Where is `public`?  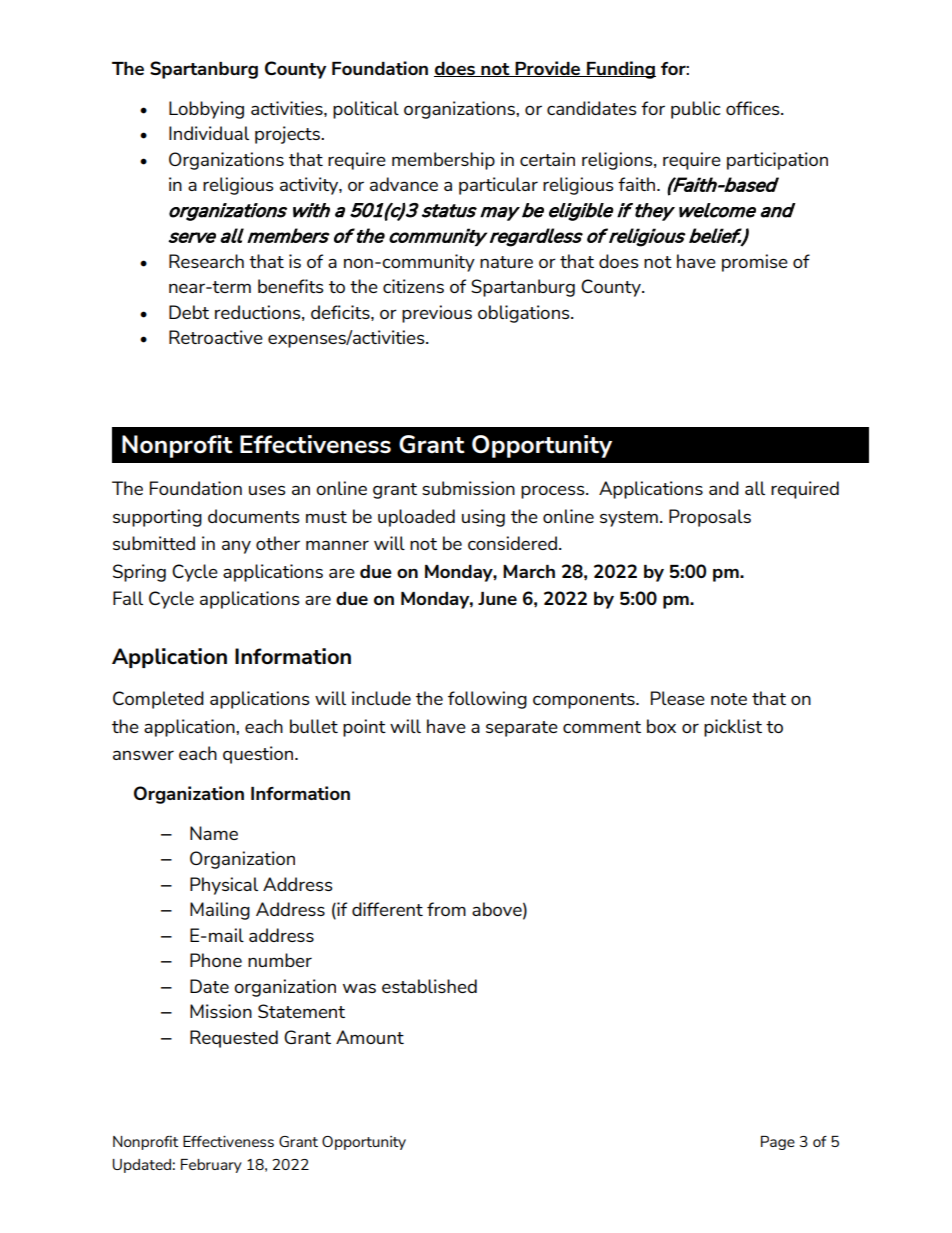
public is located at coordinates (695, 110).
